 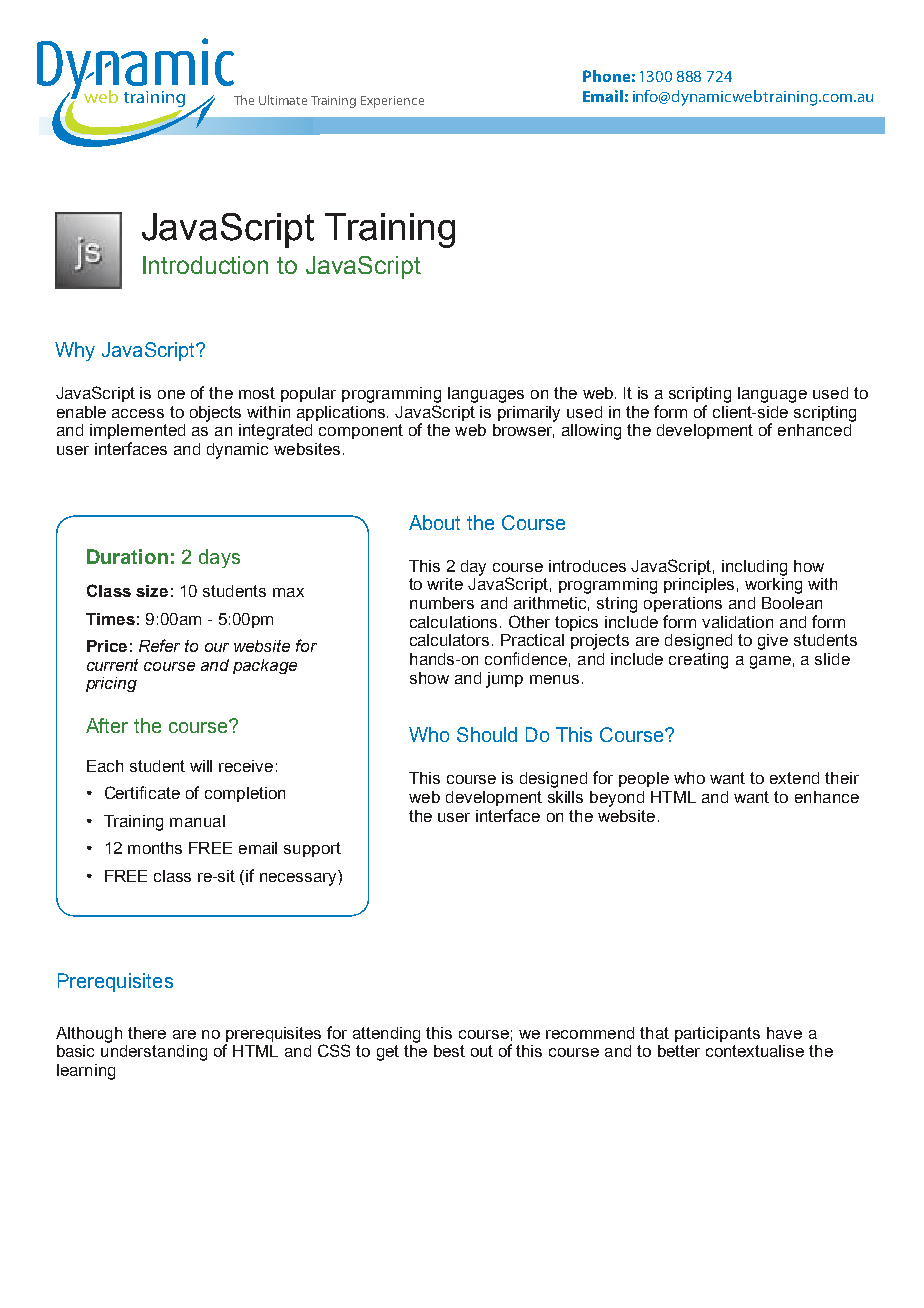 I want to click on primarily, so click(x=529, y=414).
